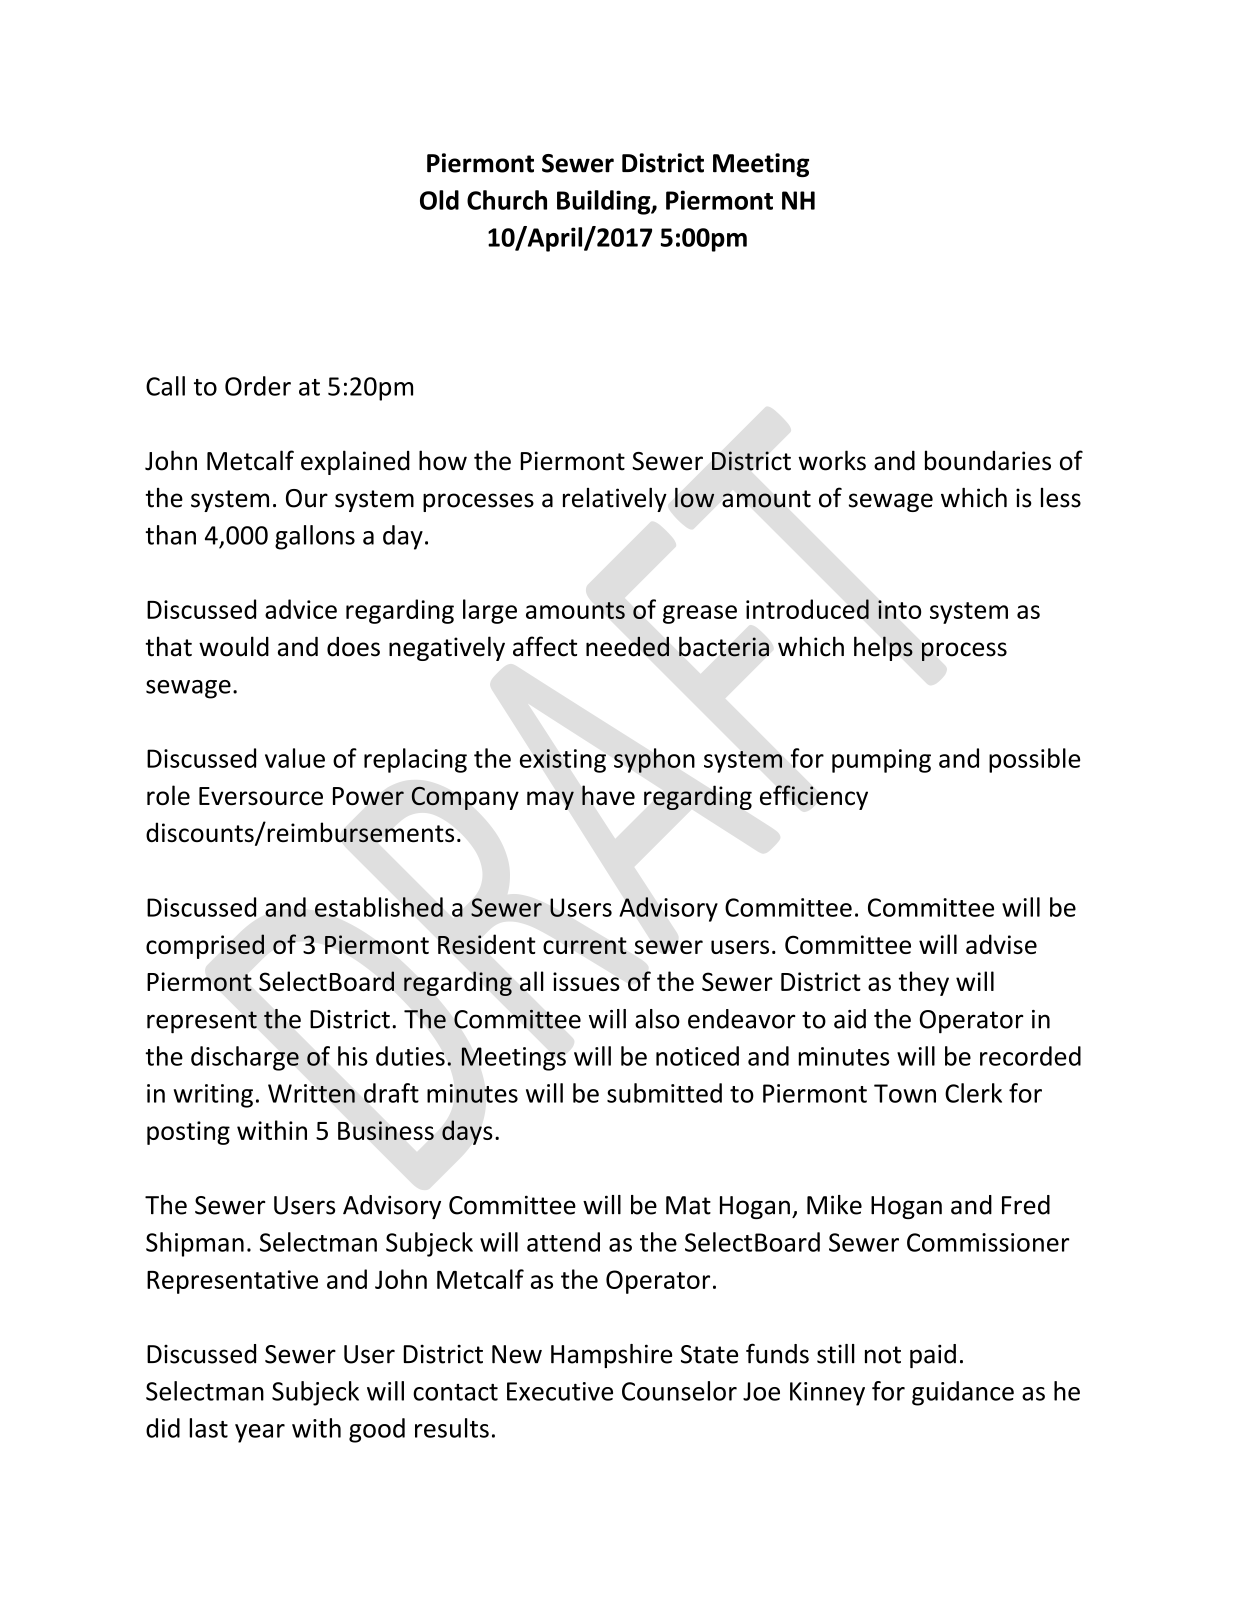 The width and height of the screenshot is (1235, 1598). Describe the element at coordinates (608, 795) in the screenshot. I see `have` at that location.
